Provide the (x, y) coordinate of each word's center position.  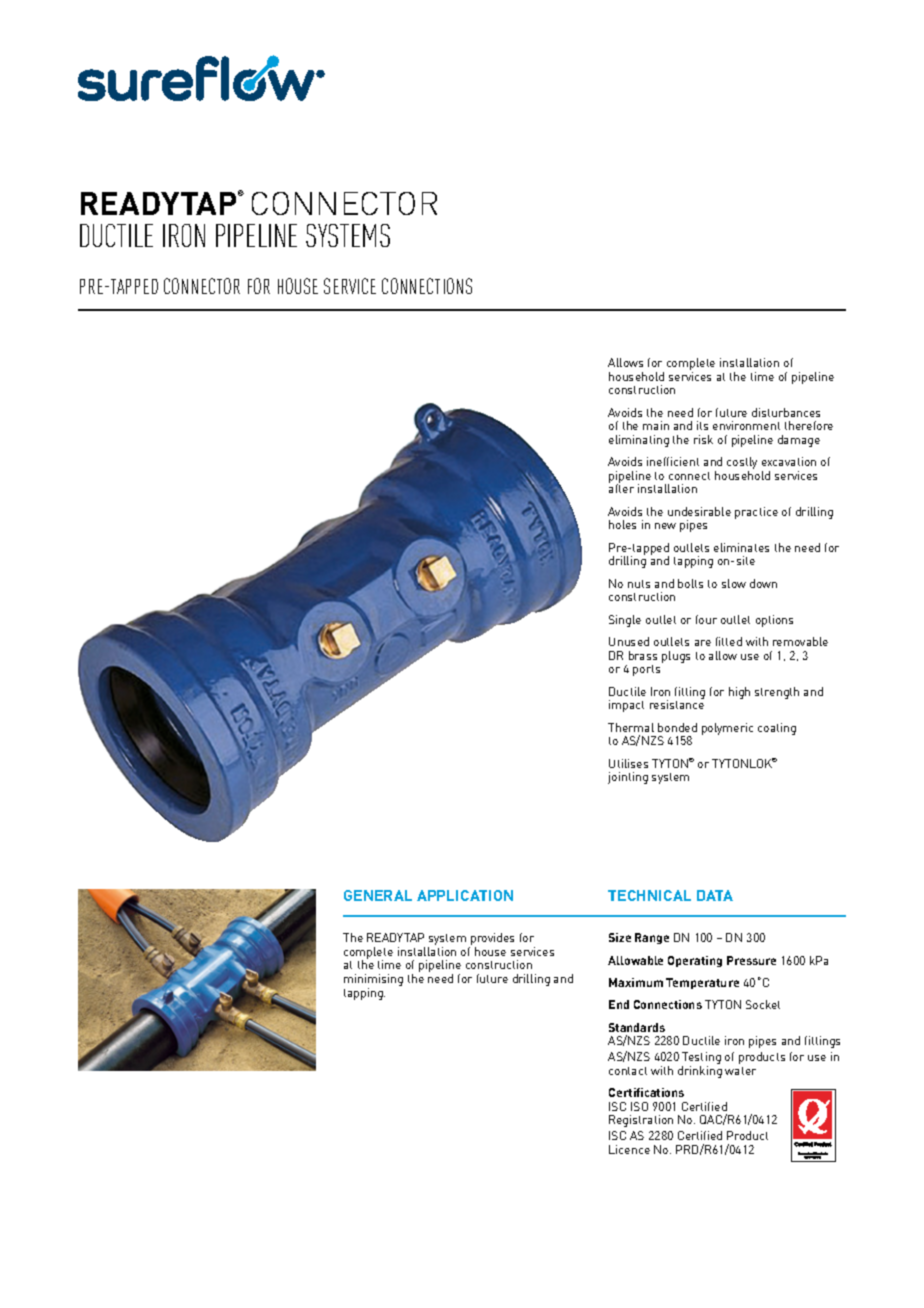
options (774, 621)
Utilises (628, 763)
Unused (629, 641)
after (621, 488)
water (740, 1071)
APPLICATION (465, 895)
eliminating (639, 441)
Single (625, 621)
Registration (641, 1121)
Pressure (751, 960)
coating (777, 729)
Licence (629, 1149)
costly (742, 464)
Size (620, 937)
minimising (373, 981)
